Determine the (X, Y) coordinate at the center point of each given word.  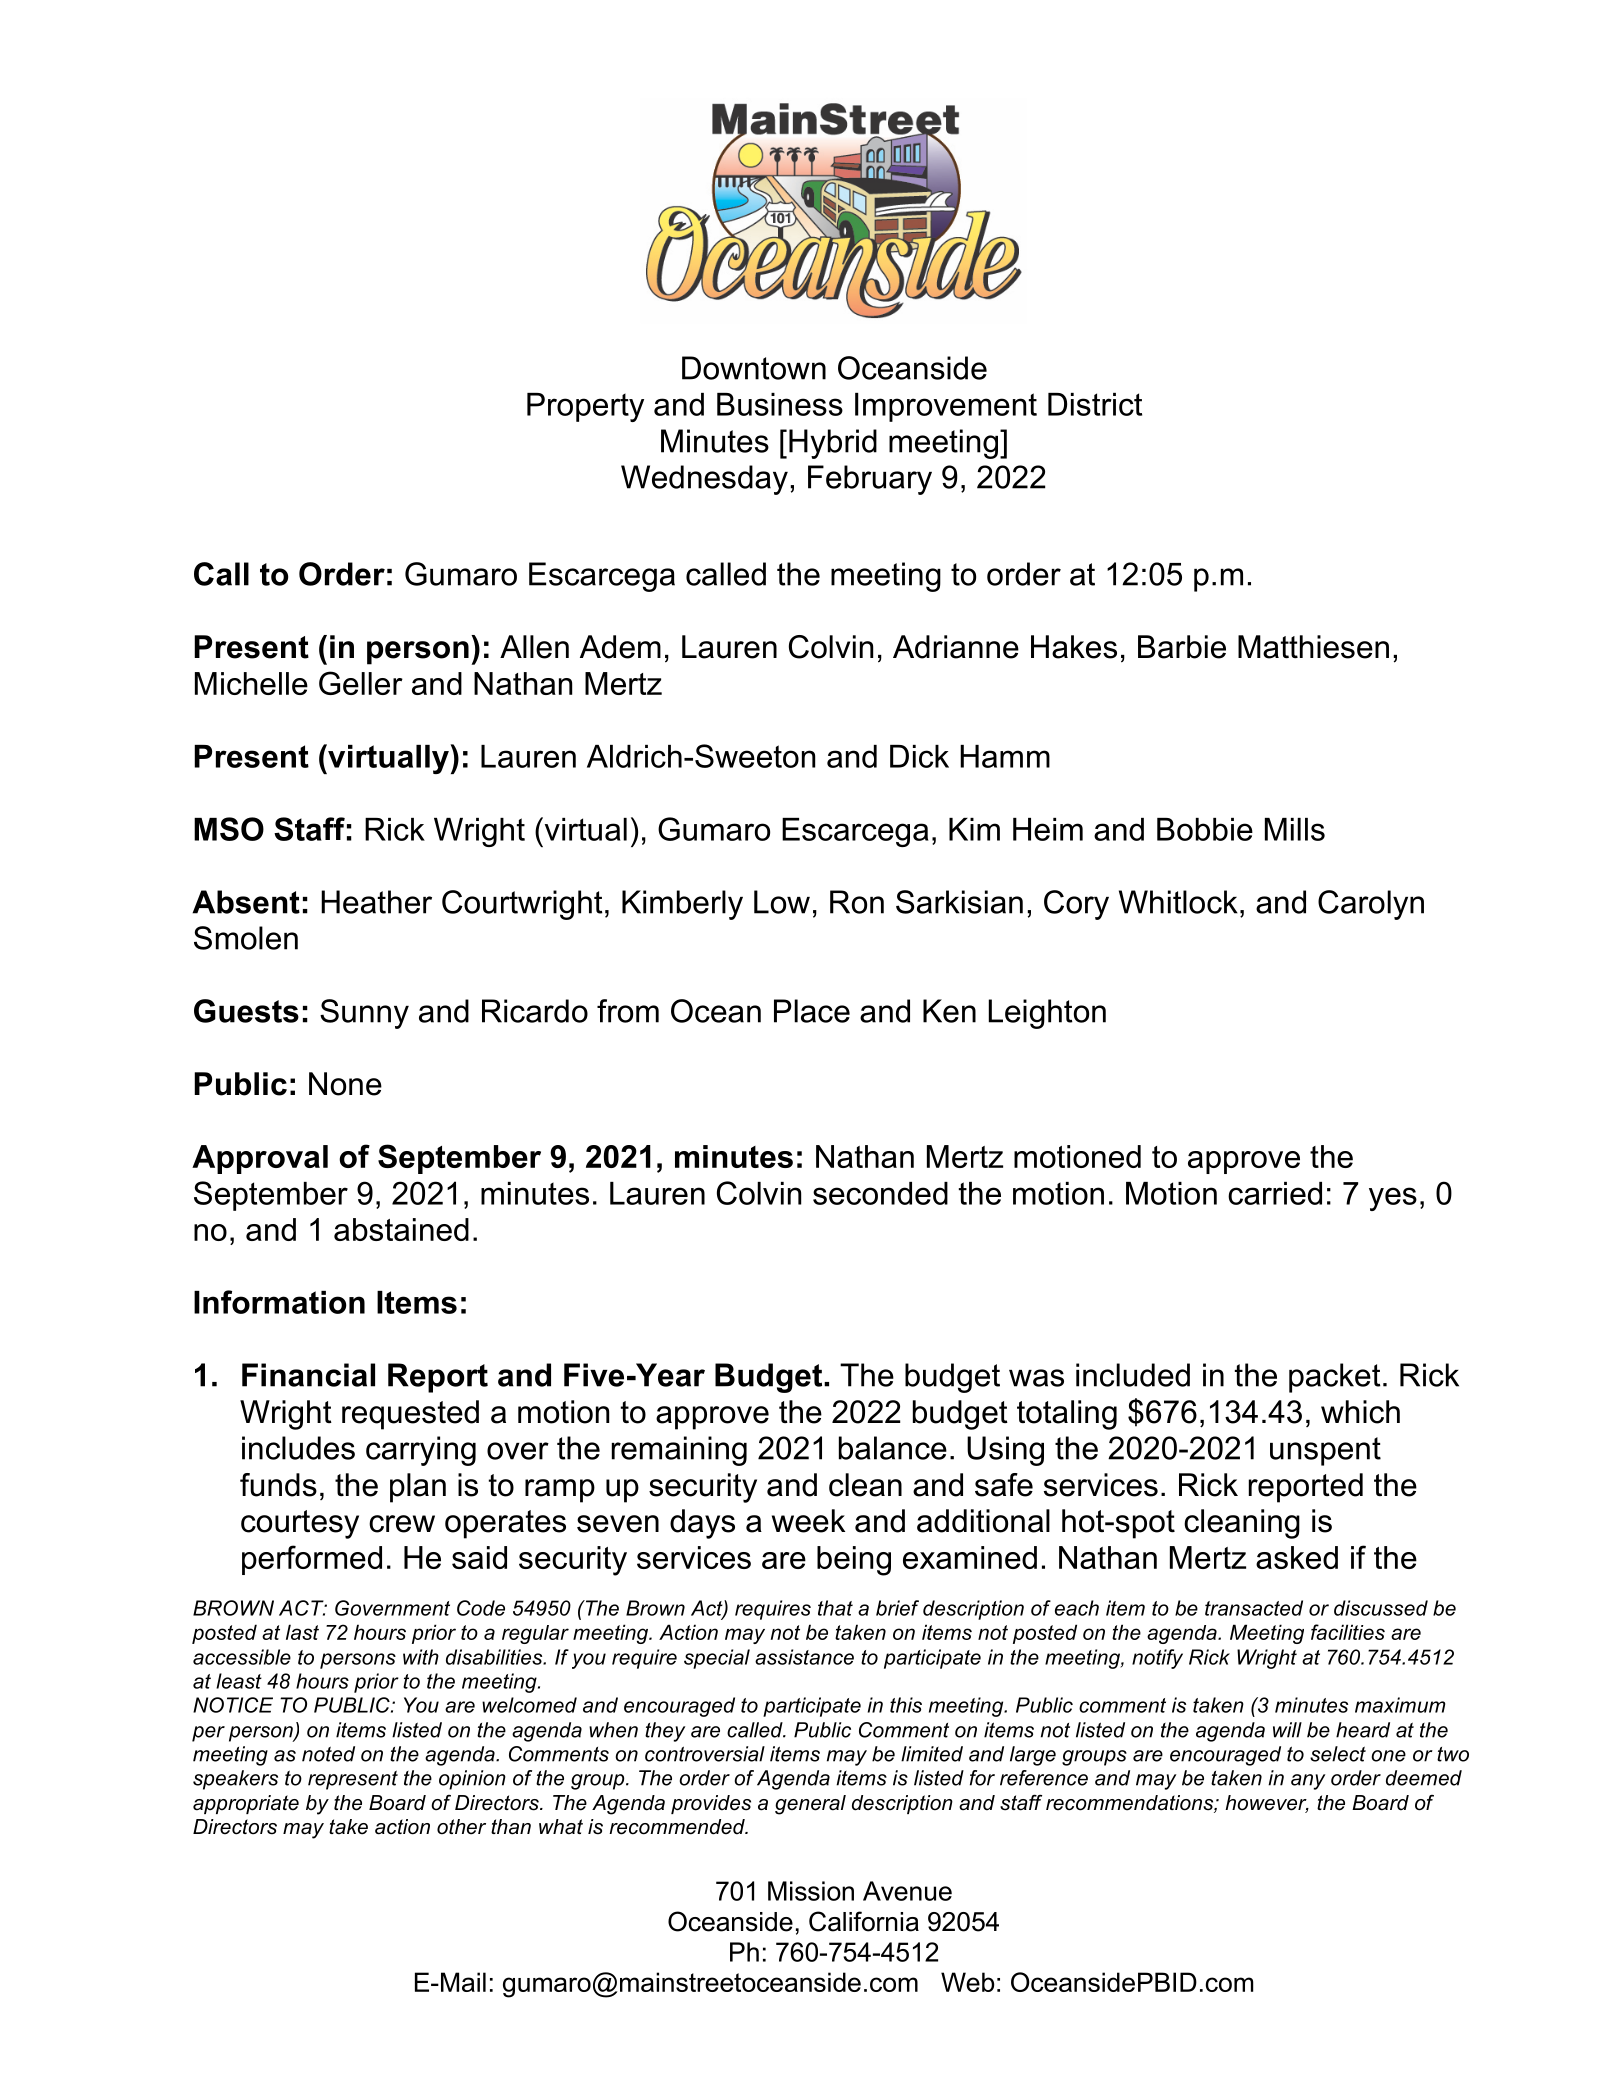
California (864, 1921)
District (1095, 404)
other (461, 1827)
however (1267, 1804)
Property (585, 407)
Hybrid (833, 444)
